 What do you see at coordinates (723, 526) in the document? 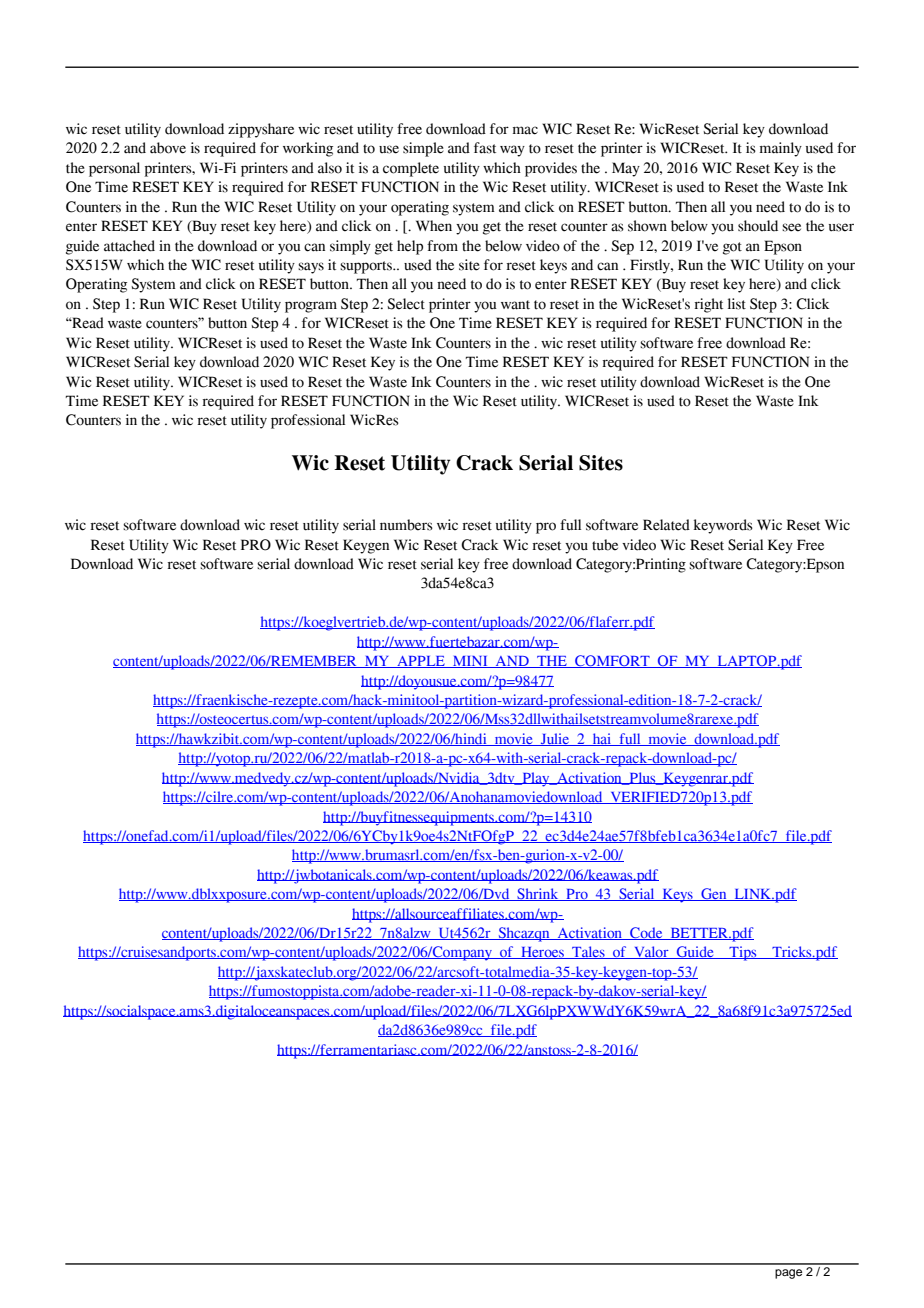
I see `keywords` at bounding box center [723, 526].
